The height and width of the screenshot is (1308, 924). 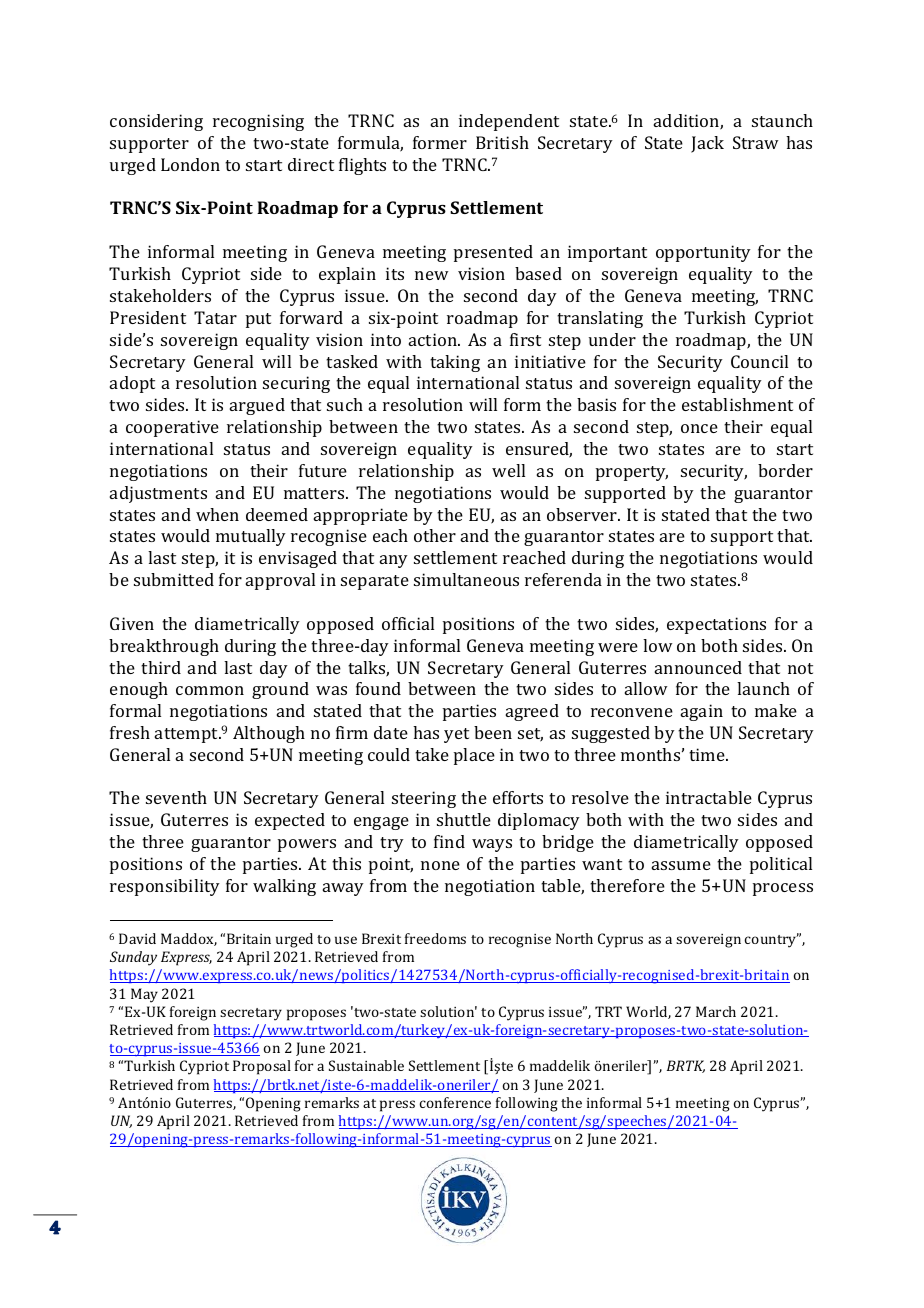 I want to click on Proposal, so click(x=262, y=1067).
